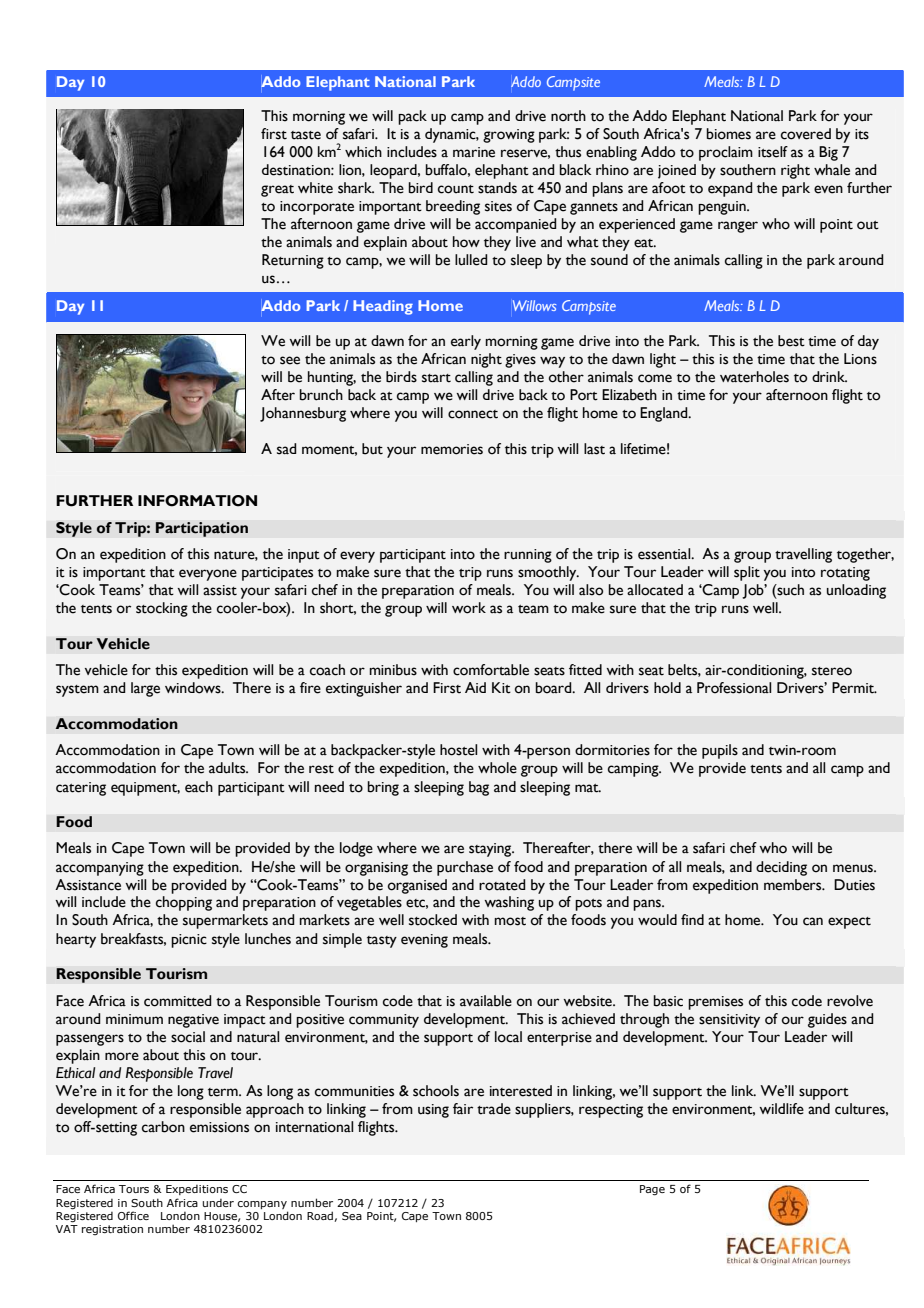 This screenshot has width=924, height=1308. What do you see at coordinates (433, 920) in the screenshot?
I see `stocked` at bounding box center [433, 920].
